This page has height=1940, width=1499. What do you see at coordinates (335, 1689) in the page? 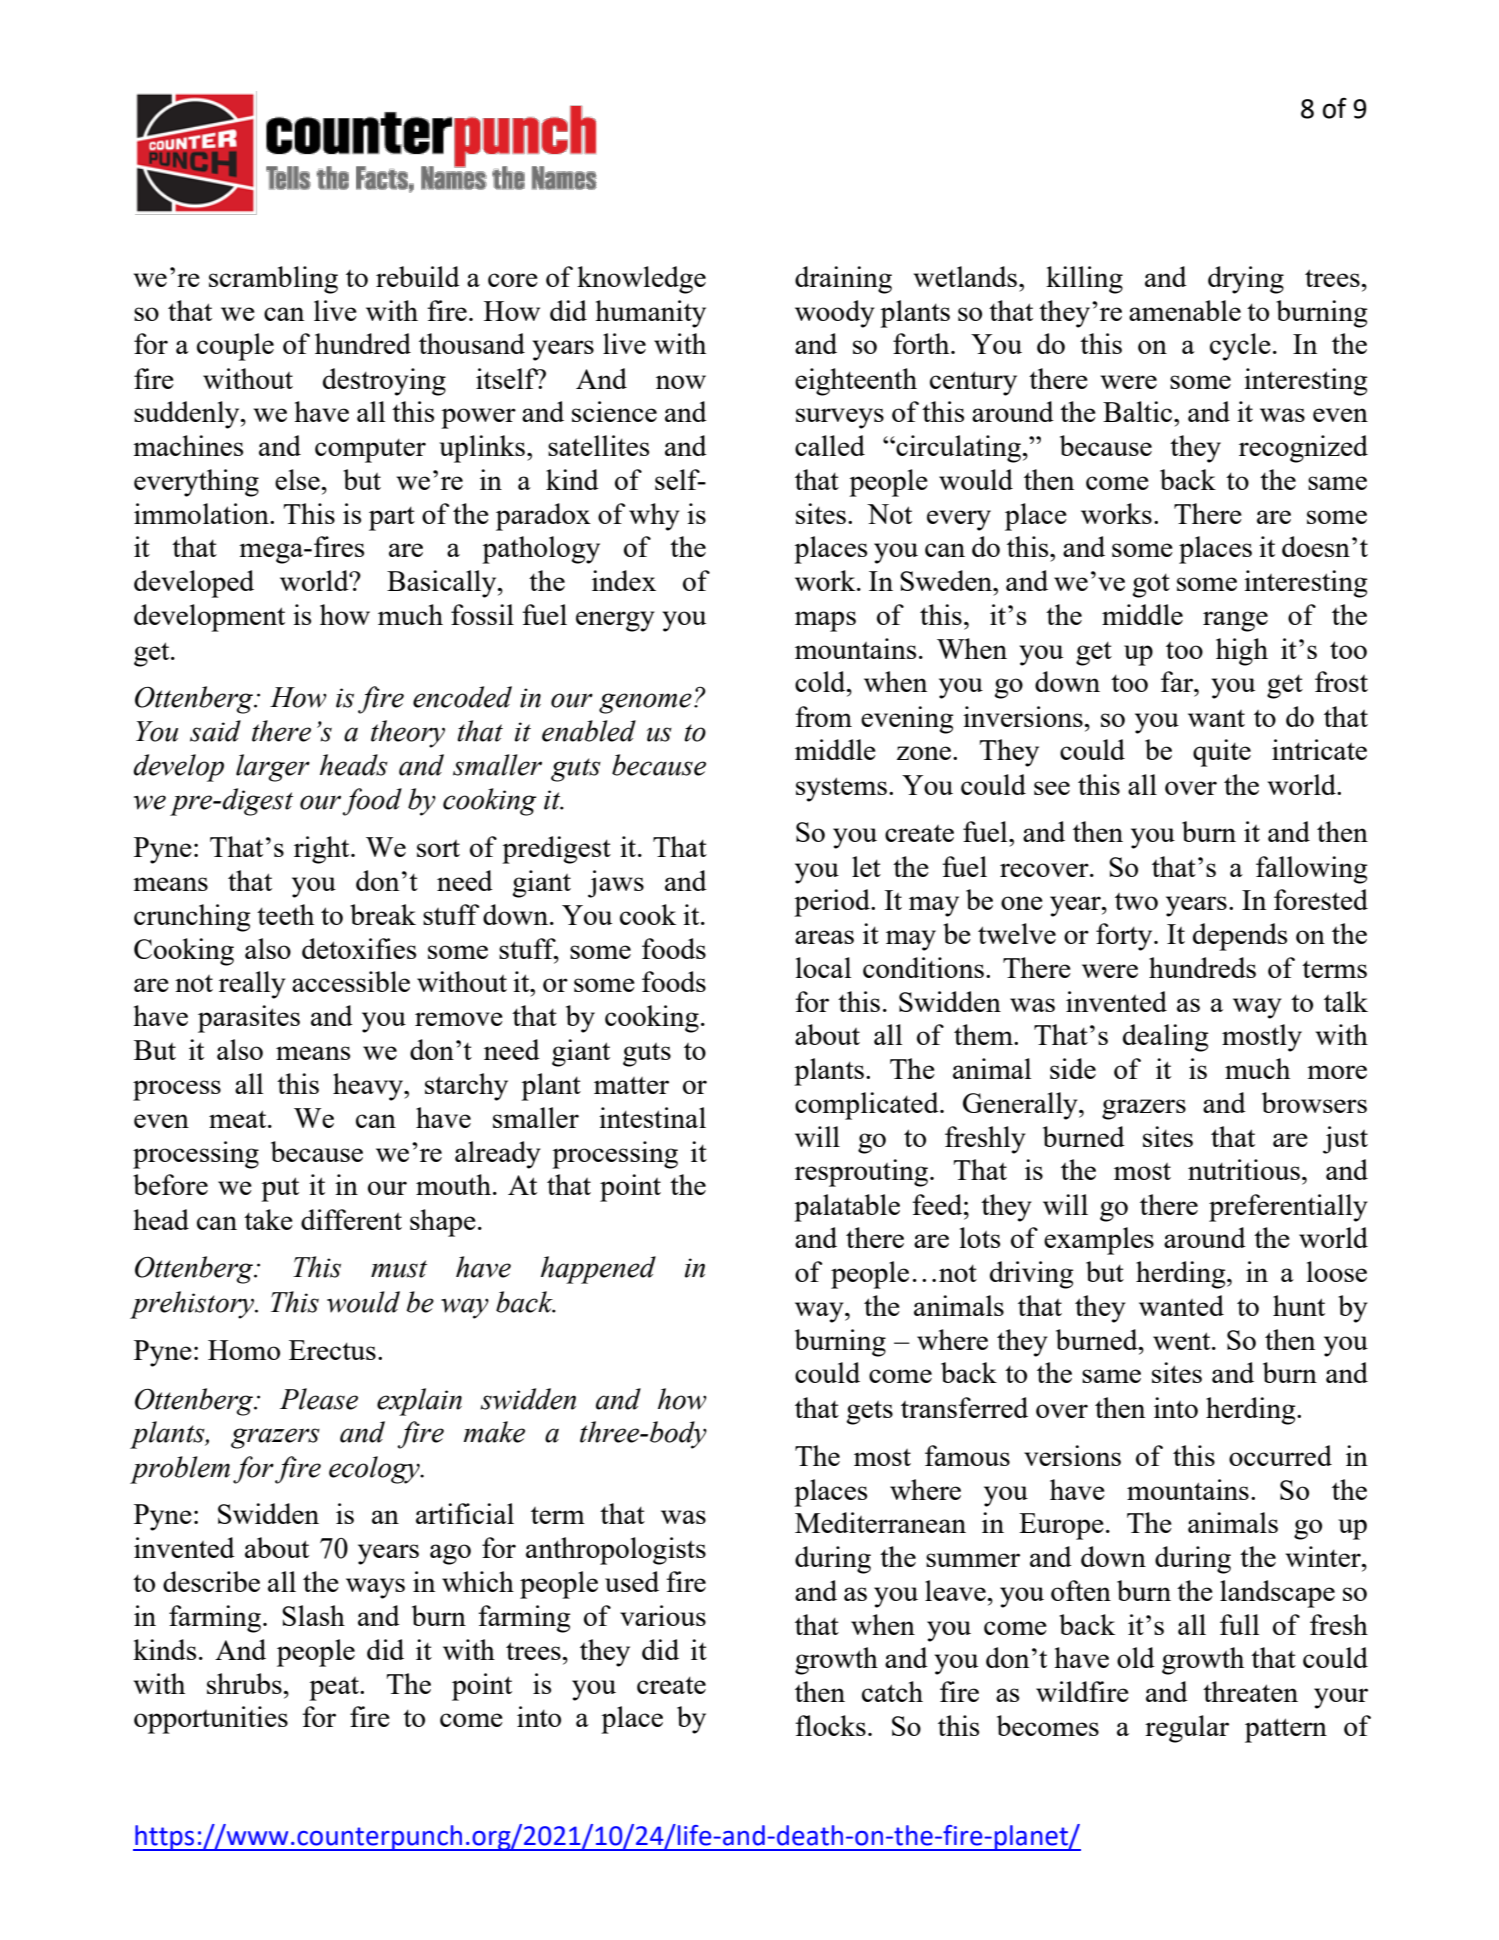
I see `peat` at bounding box center [335, 1689].
